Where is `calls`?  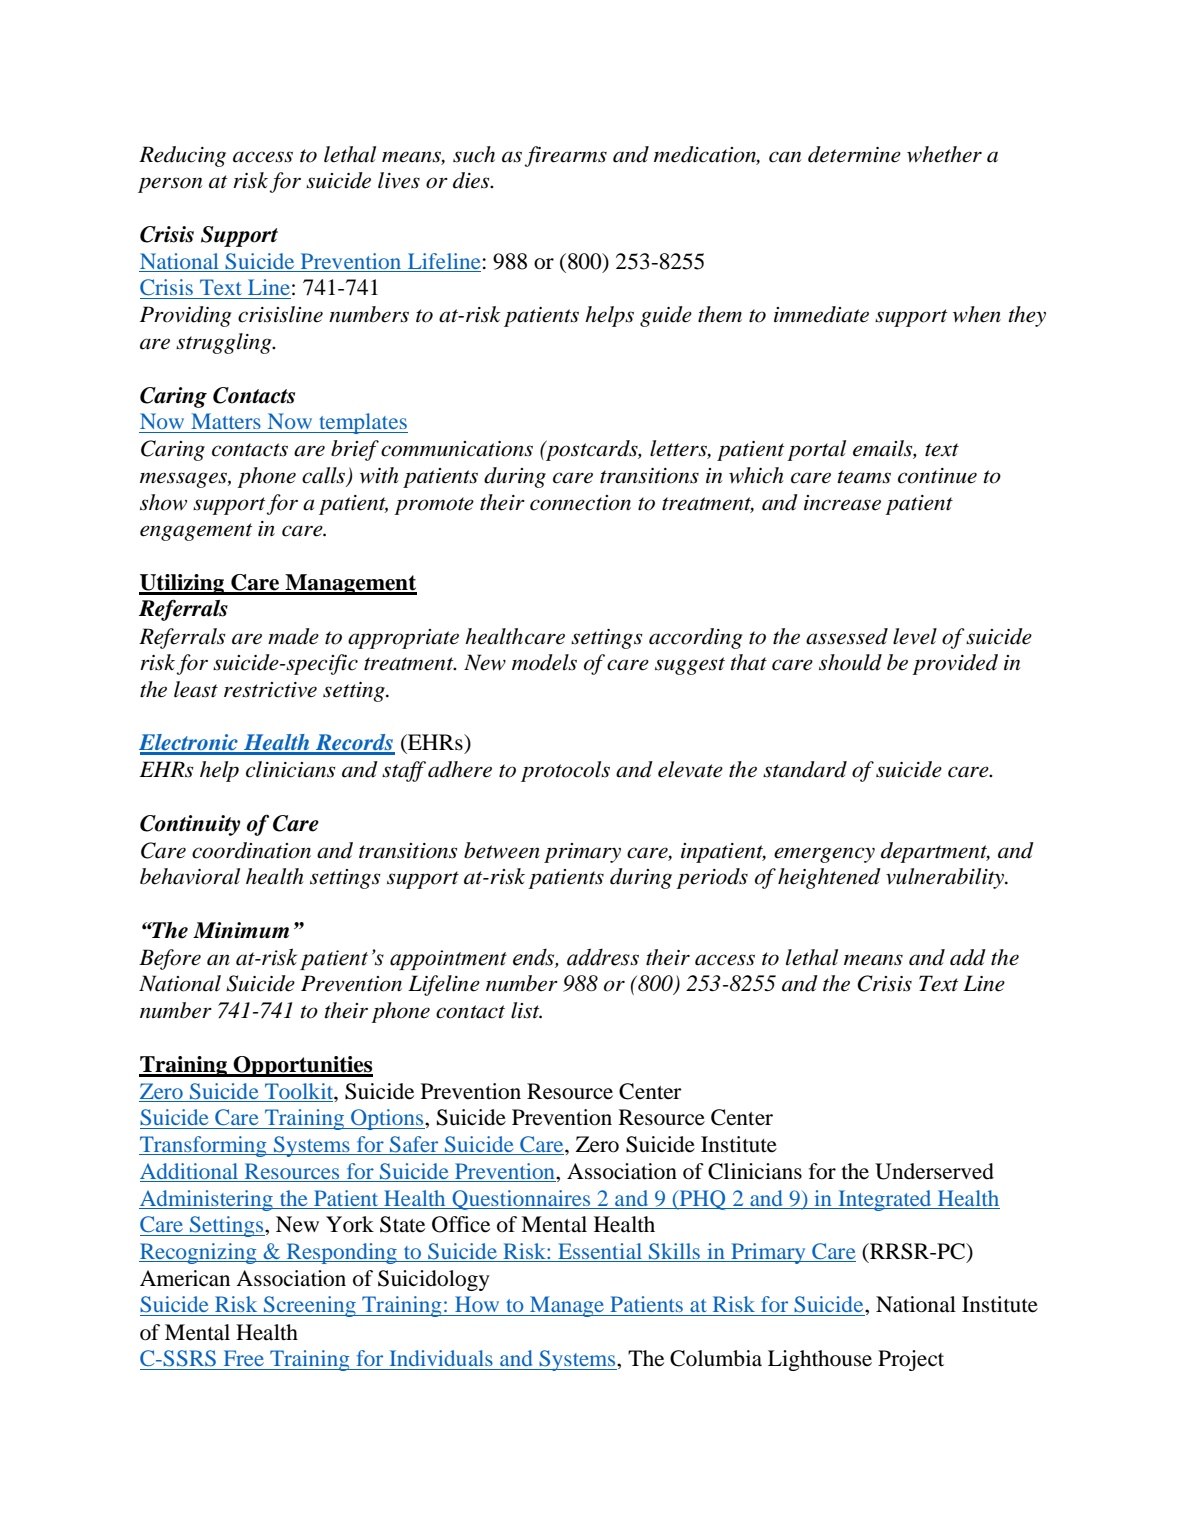
calls is located at coordinates (323, 475).
